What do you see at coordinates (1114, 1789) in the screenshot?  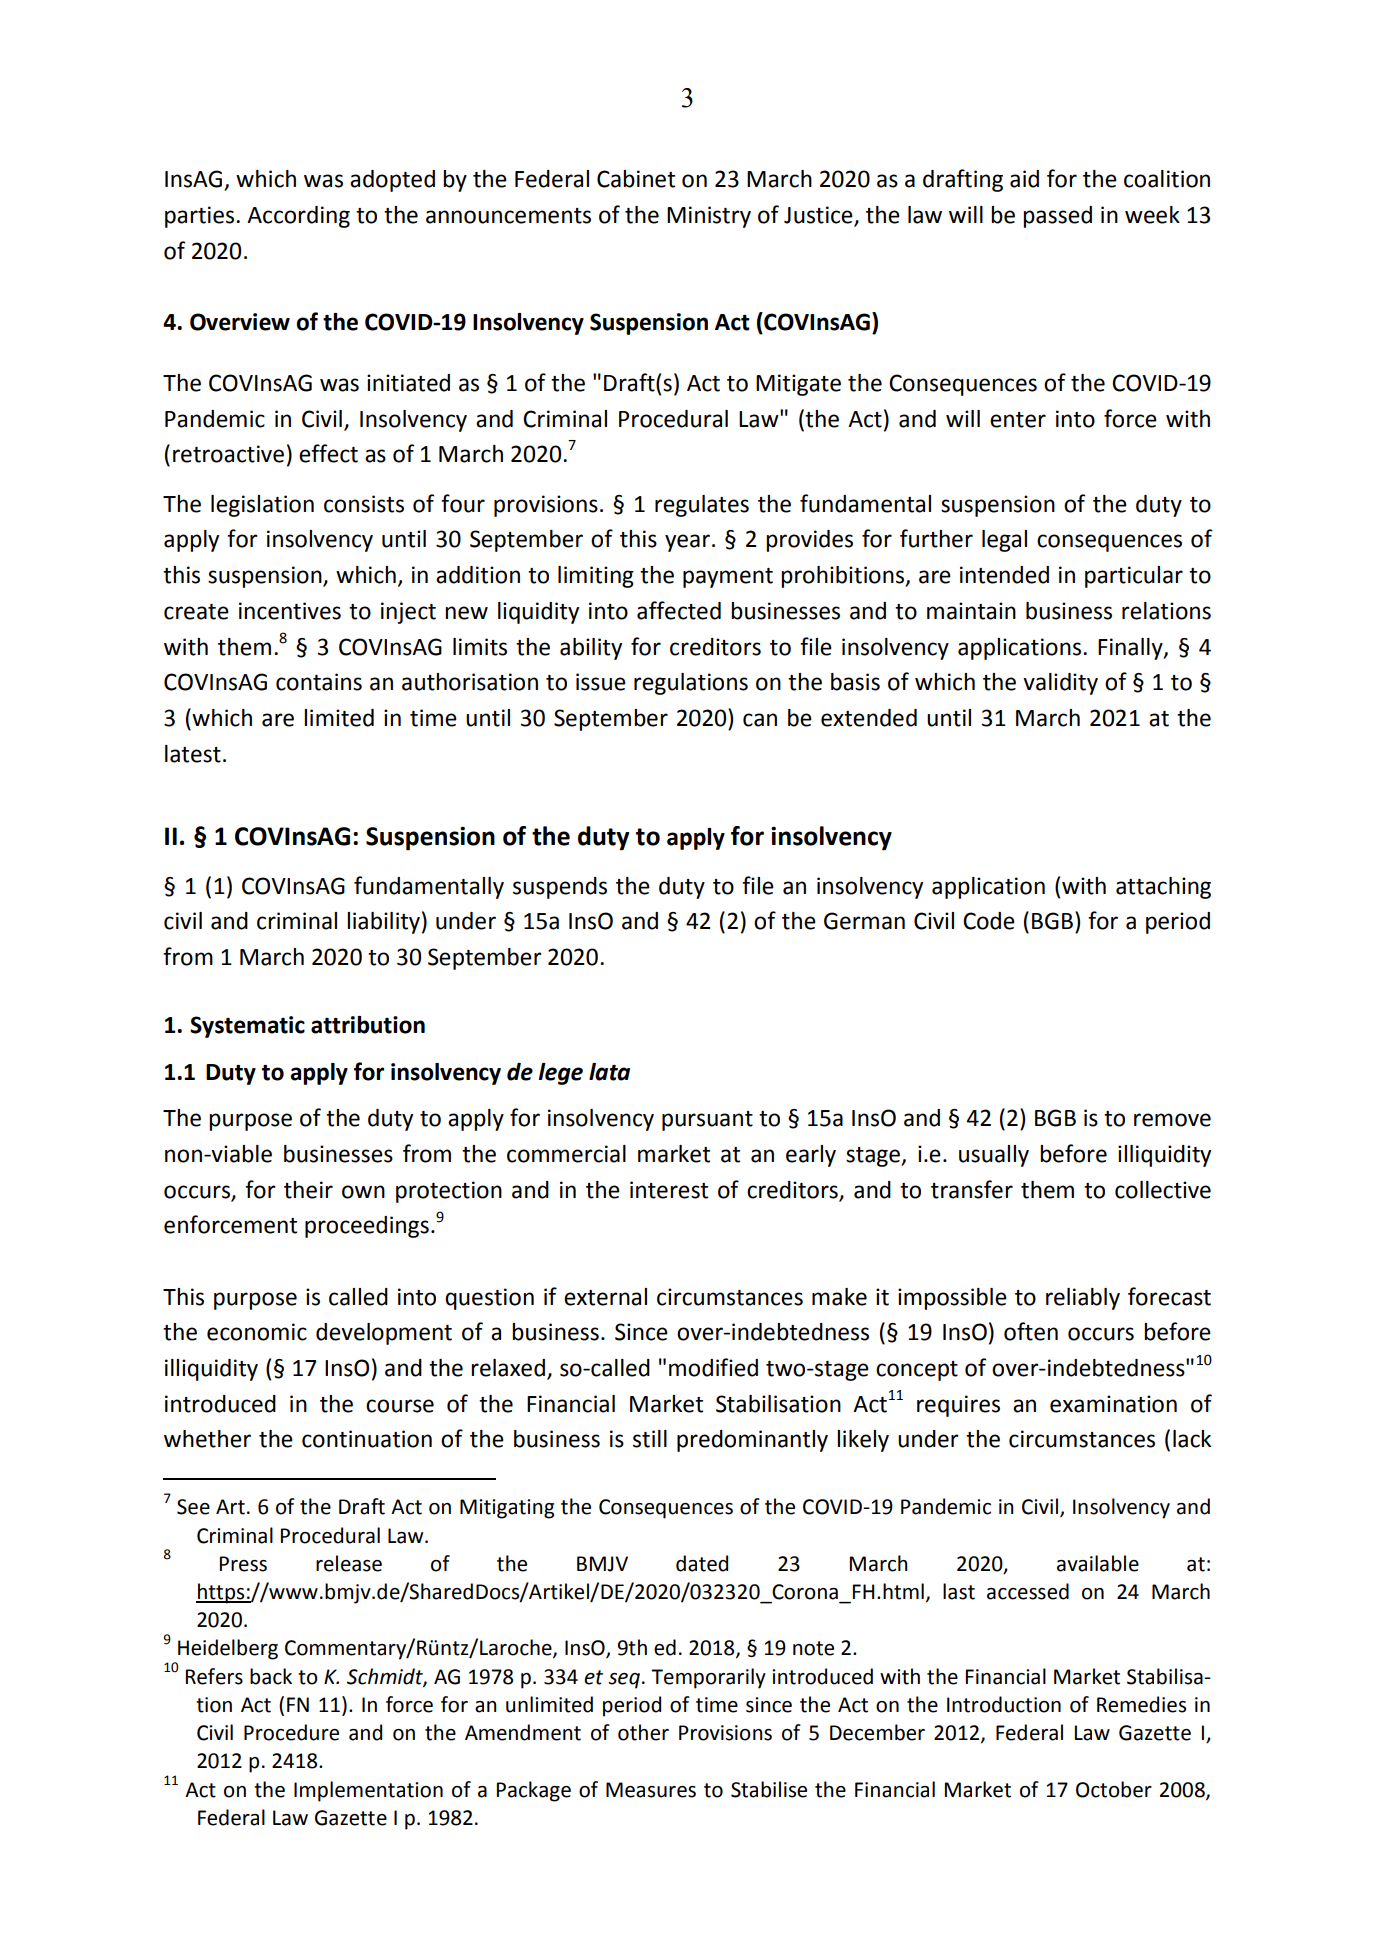 I see `October` at bounding box center [1114, 1789].
